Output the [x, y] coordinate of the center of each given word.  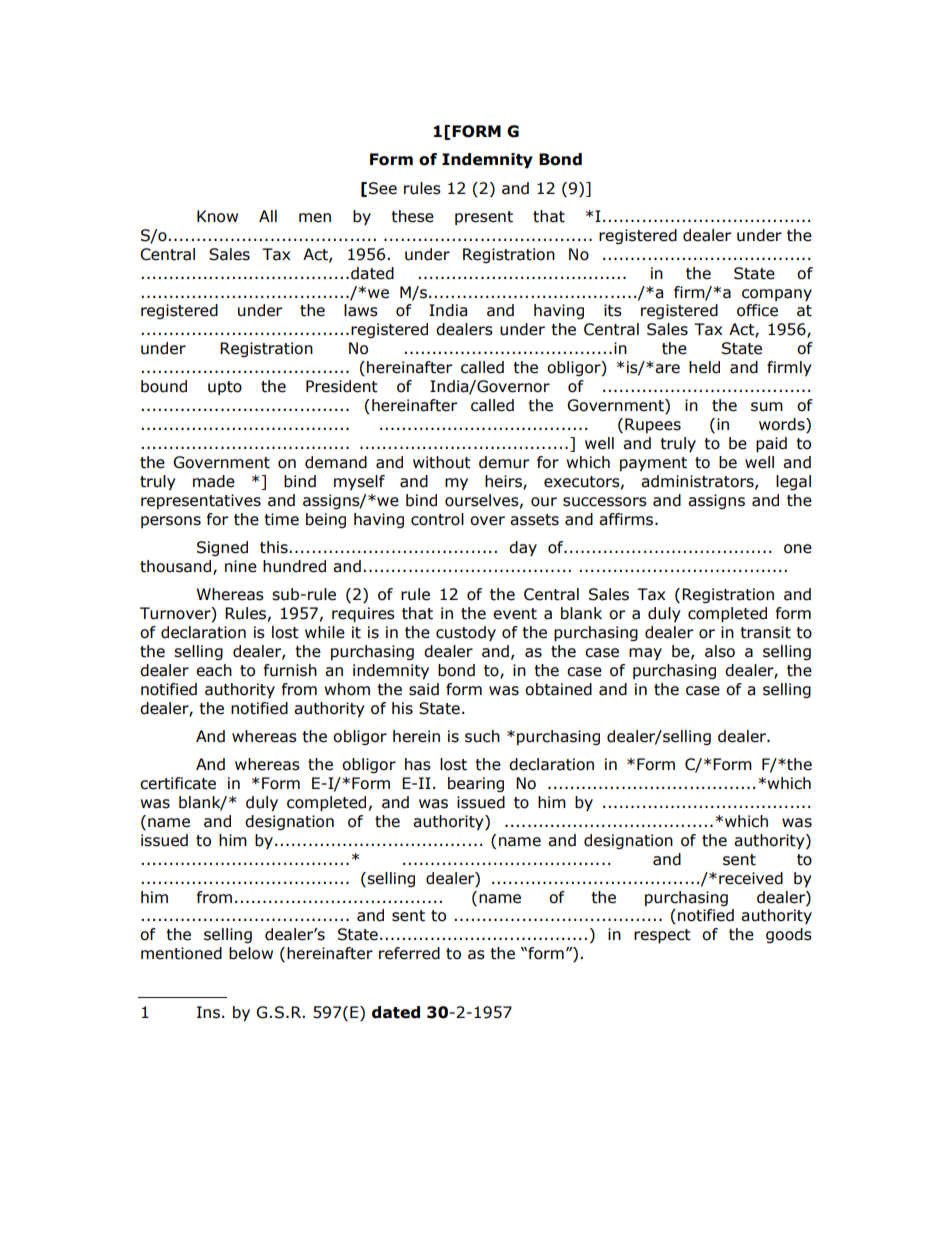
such [482, 736]
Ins [208, 1012]
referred [409, 953]
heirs [504, 482]
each [214, 670]
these [412, 216]
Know [217, 216]
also [720, 651]
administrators [698, 482]
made [214, 481]
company [777, 295]
